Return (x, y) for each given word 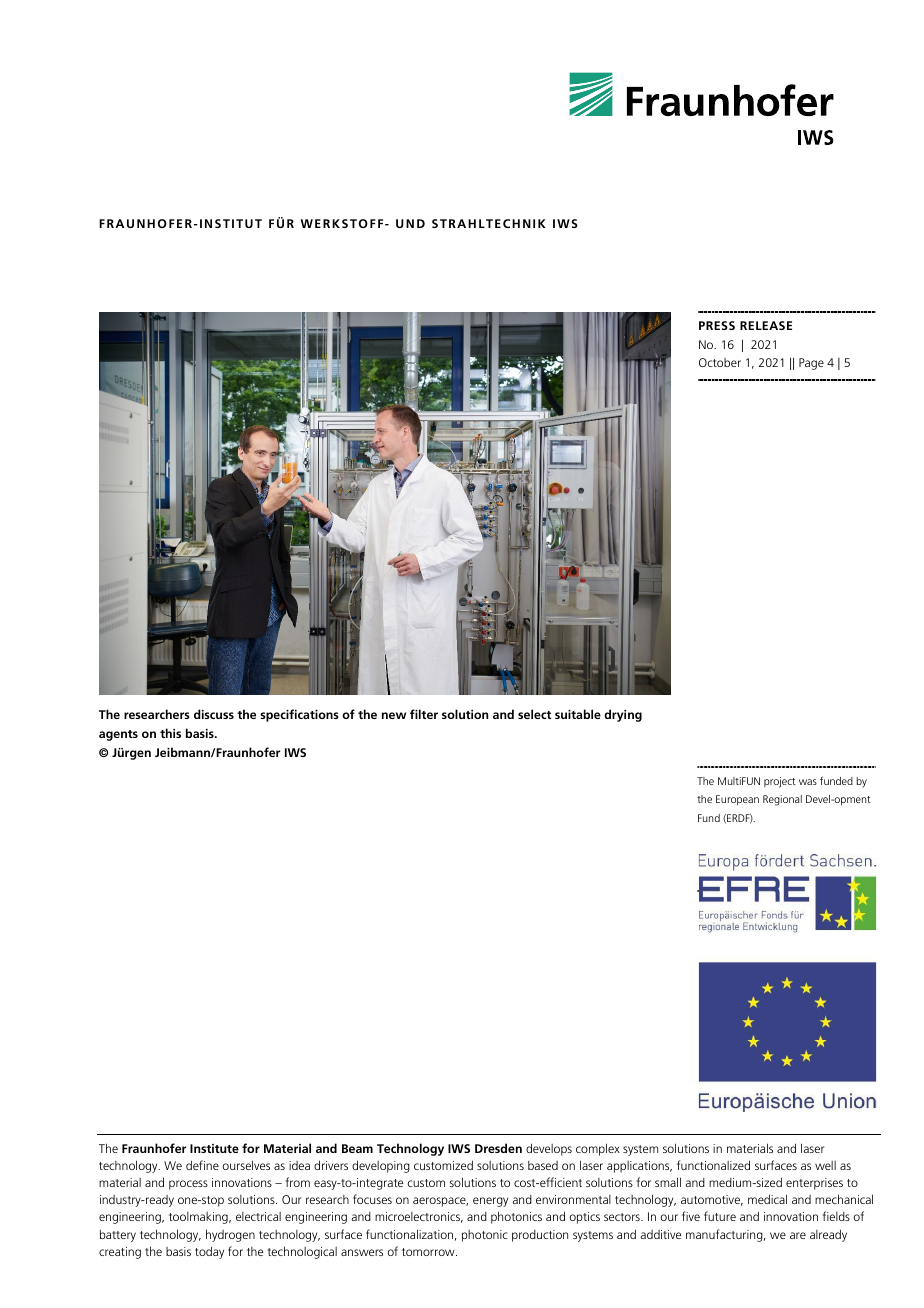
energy (490, 1202)
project (780, 782)
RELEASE (766, 325)
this (170, 733)
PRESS (717, 325)
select (534, 714)
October (720, 362)
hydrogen (230, 1235)
